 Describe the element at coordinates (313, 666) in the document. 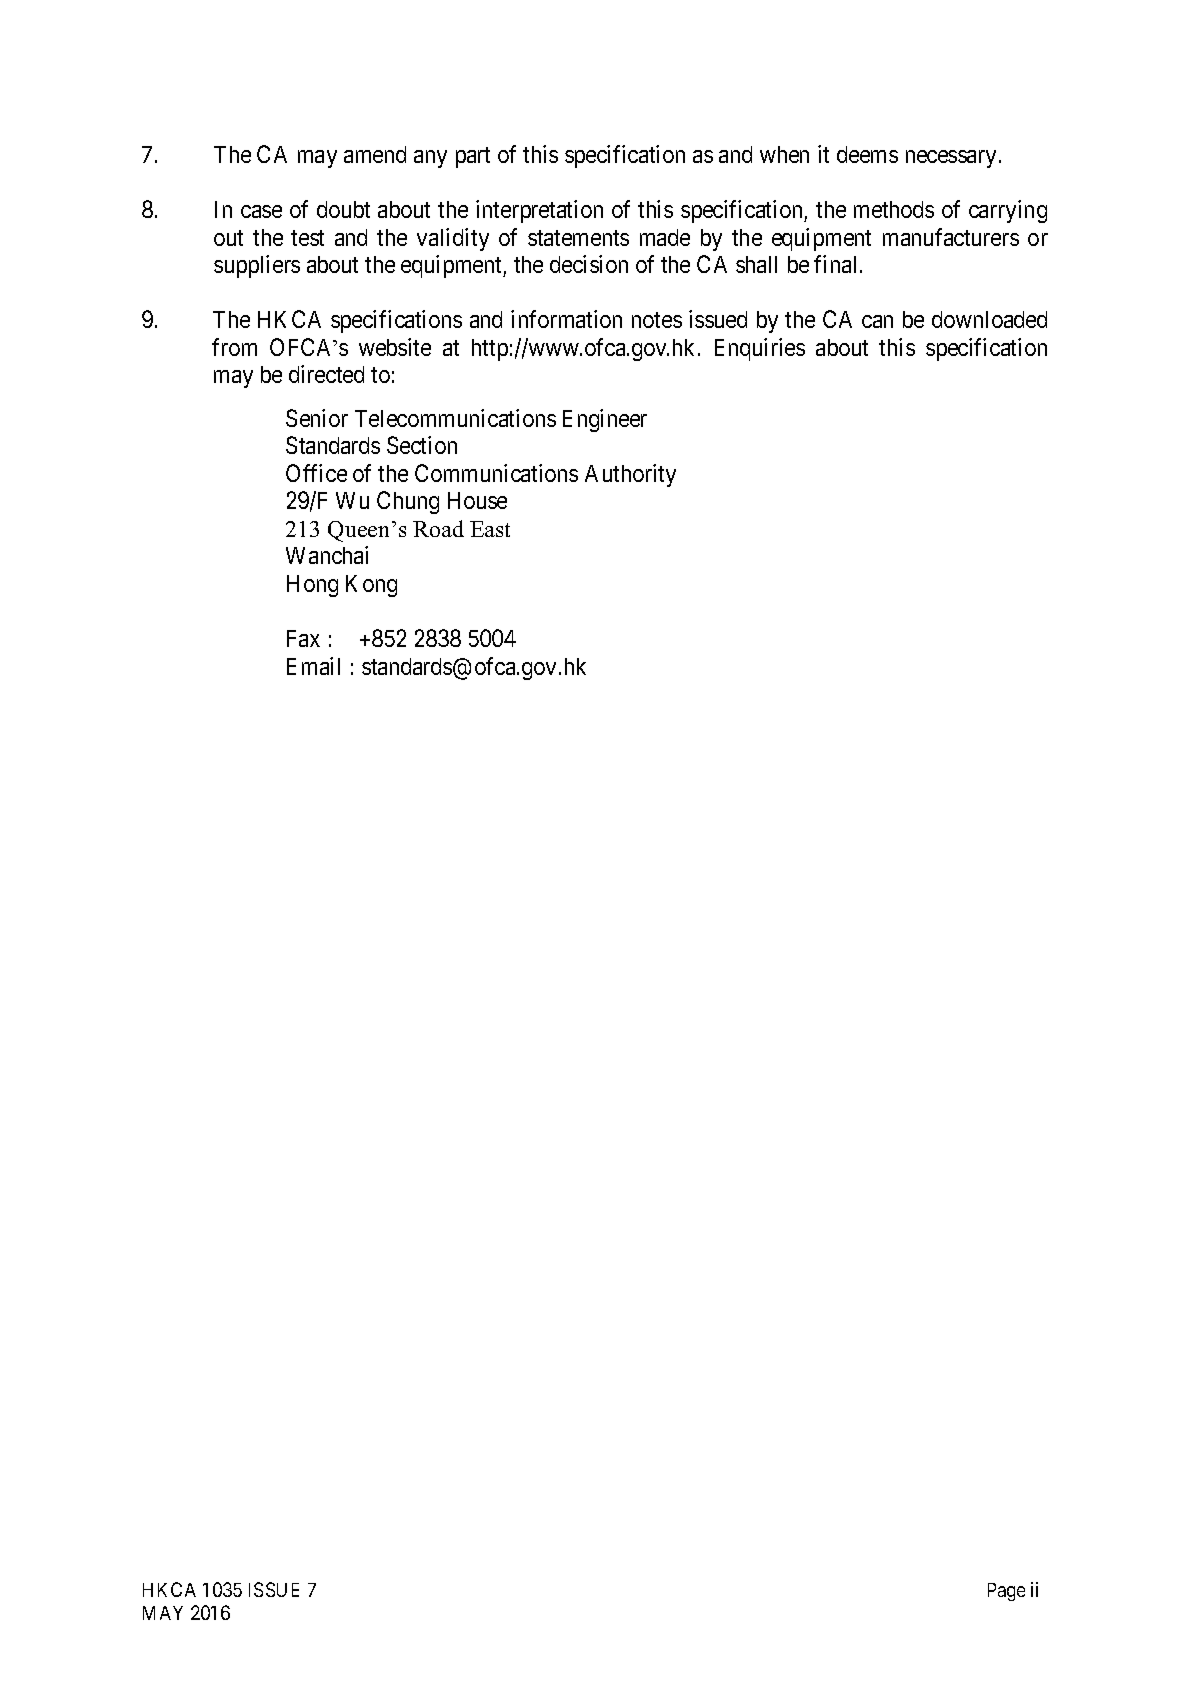

I see `Email` at that location.
